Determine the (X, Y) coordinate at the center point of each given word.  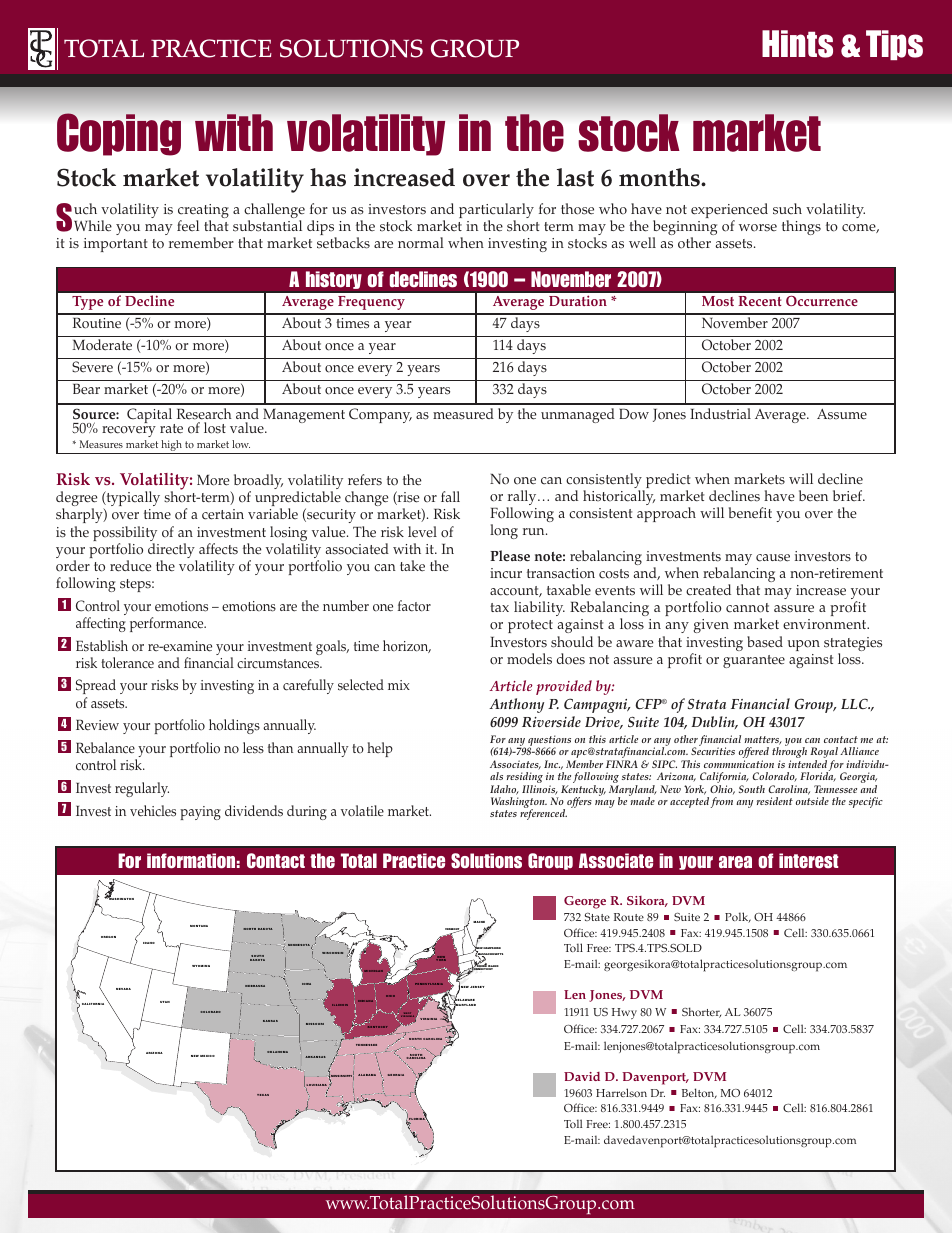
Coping (119, 134)
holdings (234, 726)
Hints (797, 44)
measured (463, 414)
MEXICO (207, 1056)
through (789, 753)
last (575, 177)
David (582, 1076)
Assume (842, 414)
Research (204, 415)
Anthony (516, 705)
